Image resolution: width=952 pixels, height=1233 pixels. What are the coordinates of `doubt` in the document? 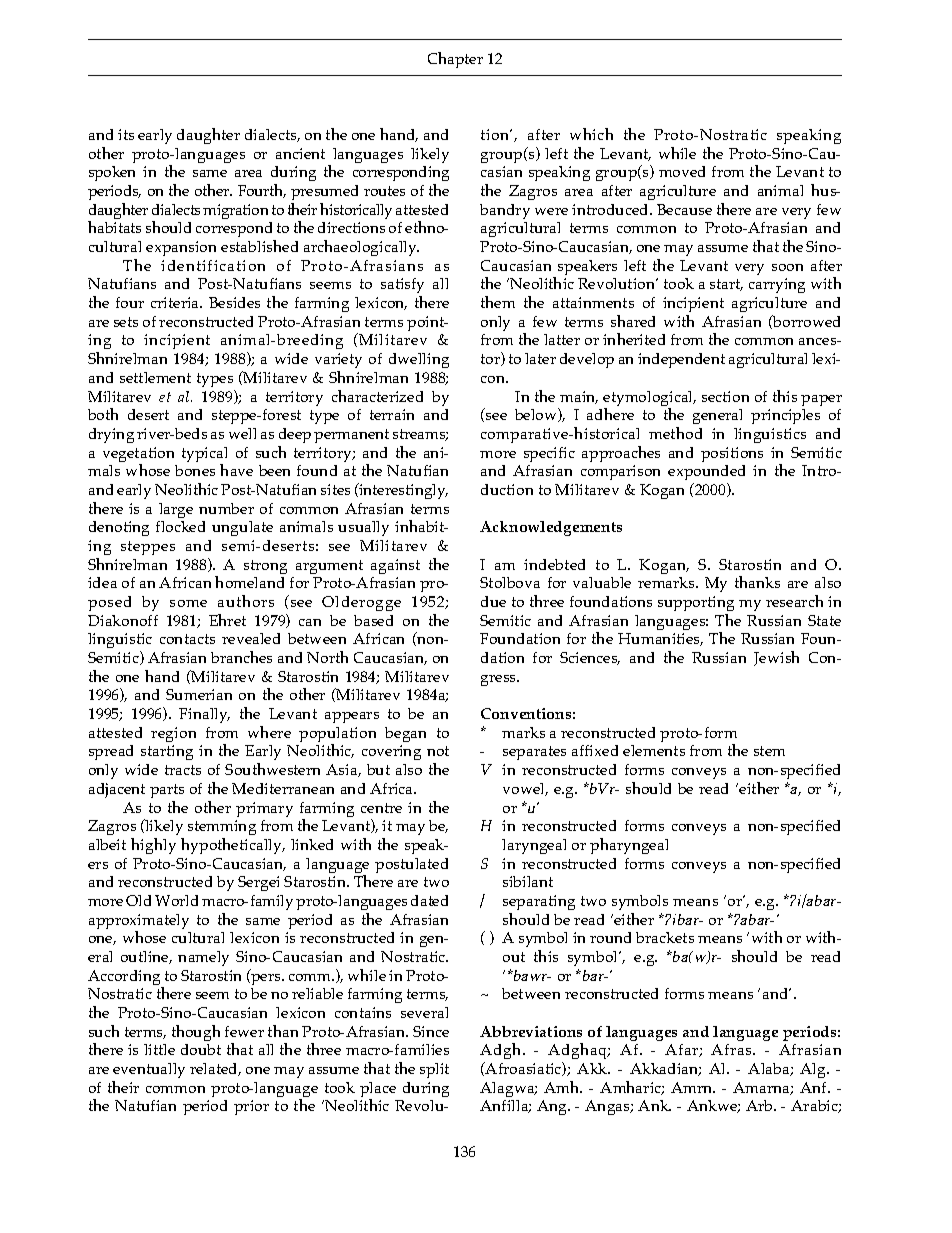 It's located at (201, 1049).
